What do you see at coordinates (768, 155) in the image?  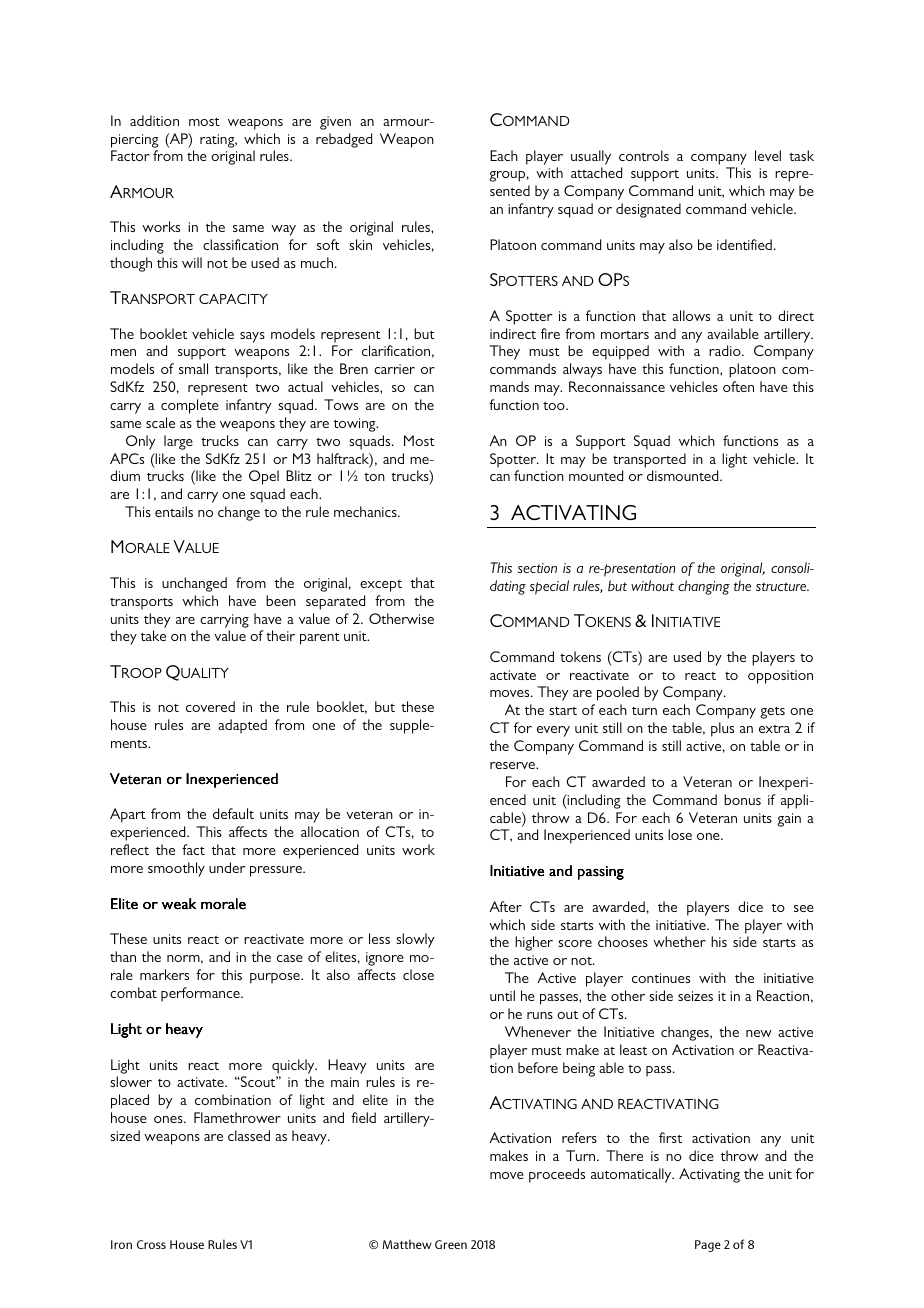 I see `level` at bounding box center [768, 155].
